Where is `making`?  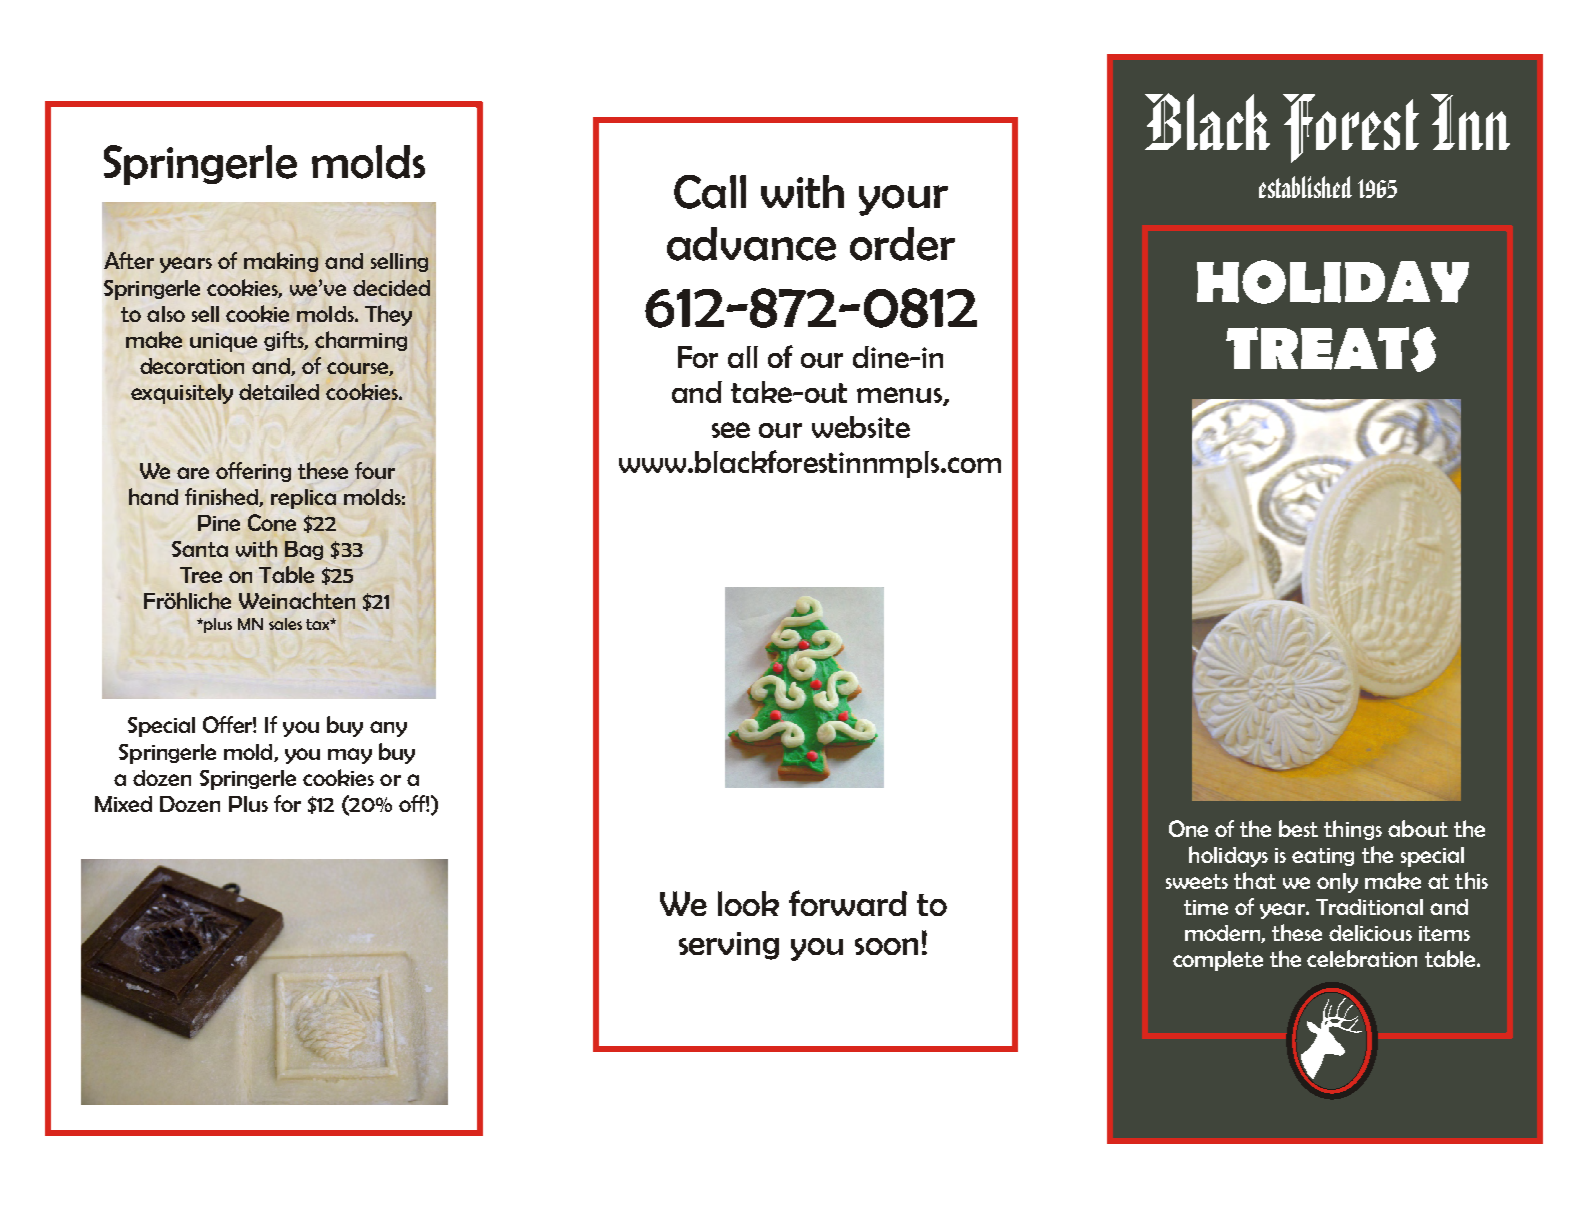 making is located at coordinates (281, 262).
